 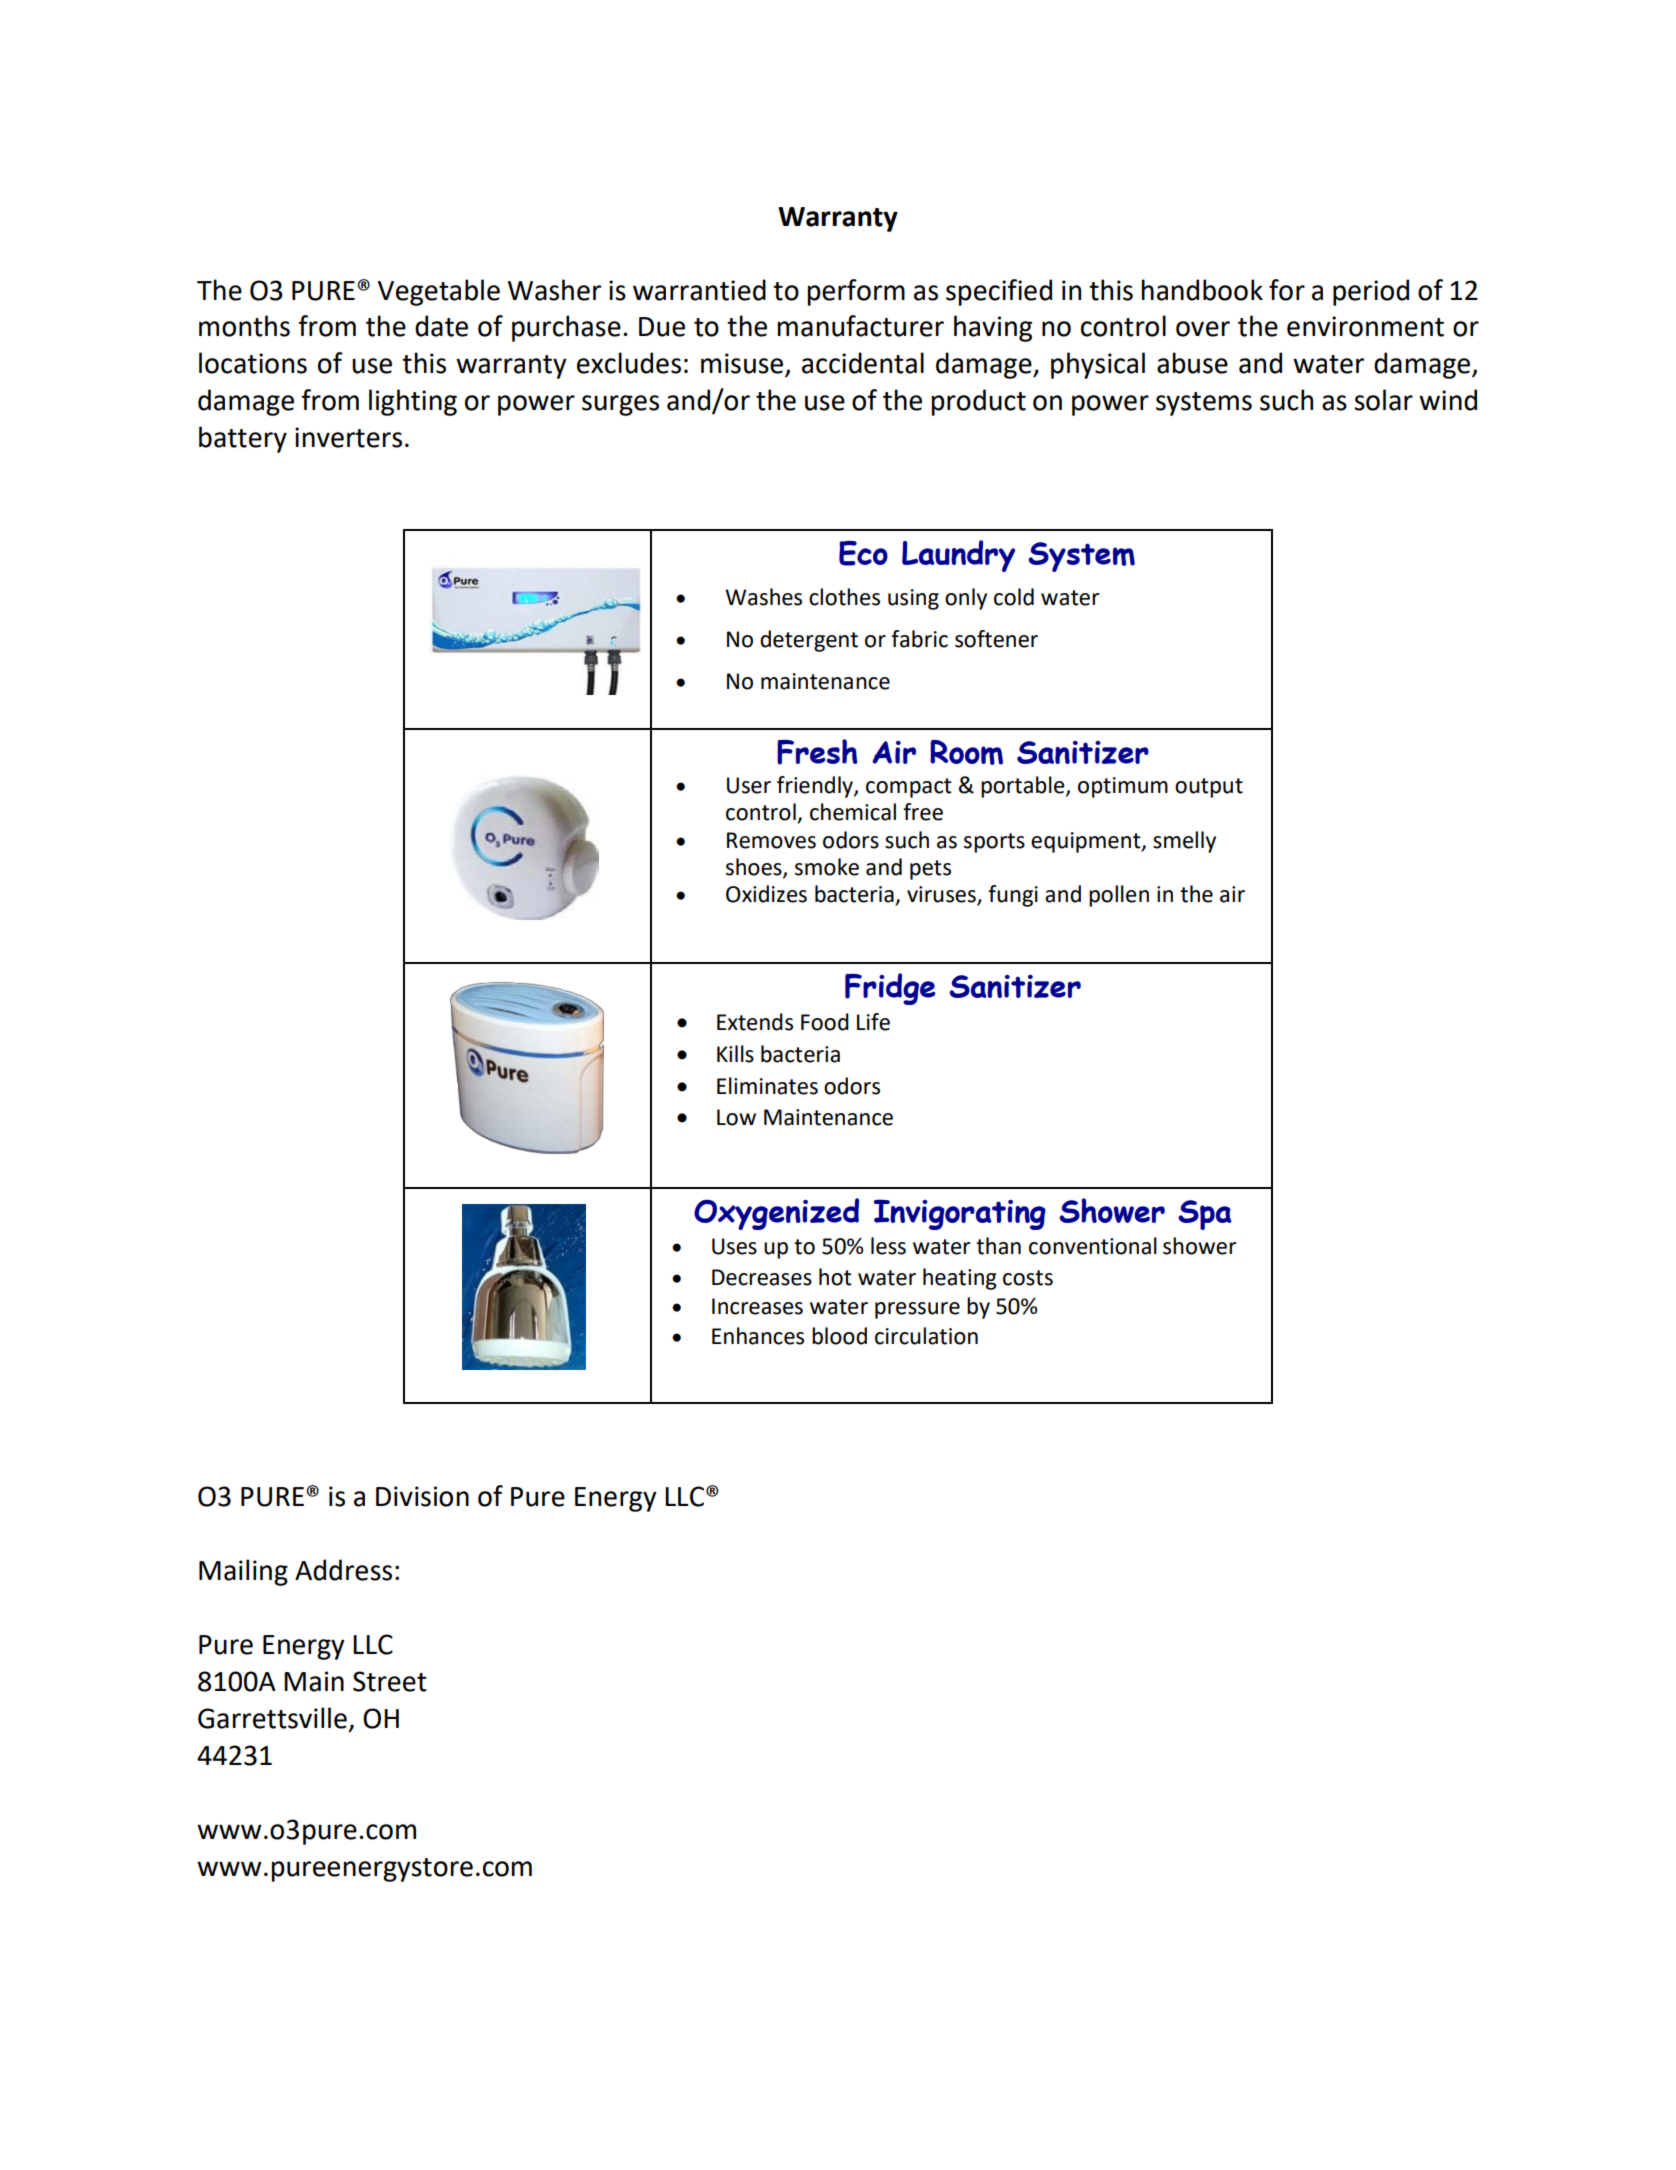 What do you see at coordinates (343, 1570) in the screenshot?
I see `Address` at bounding box center [343, 1570].
